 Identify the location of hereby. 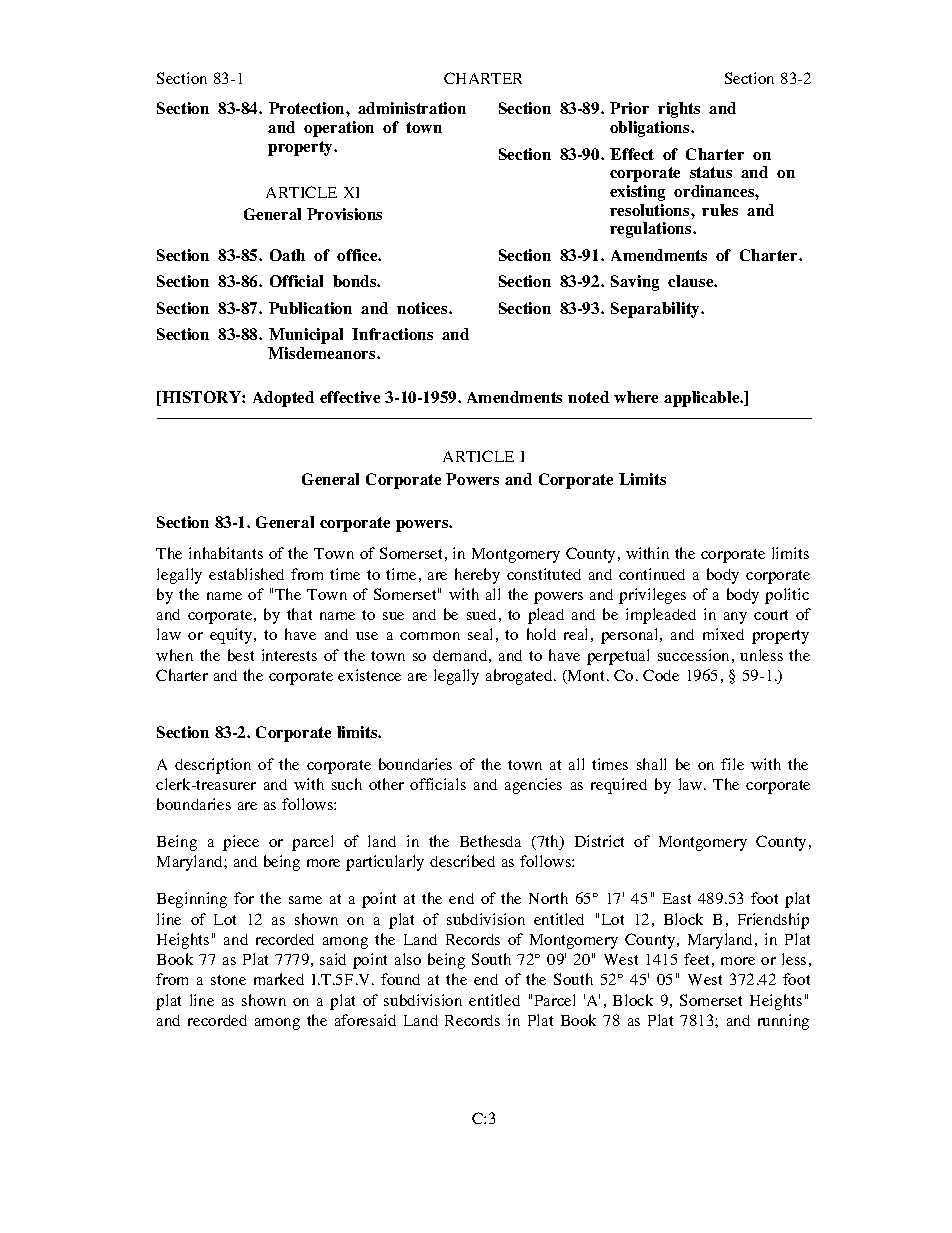
(477, 576).
